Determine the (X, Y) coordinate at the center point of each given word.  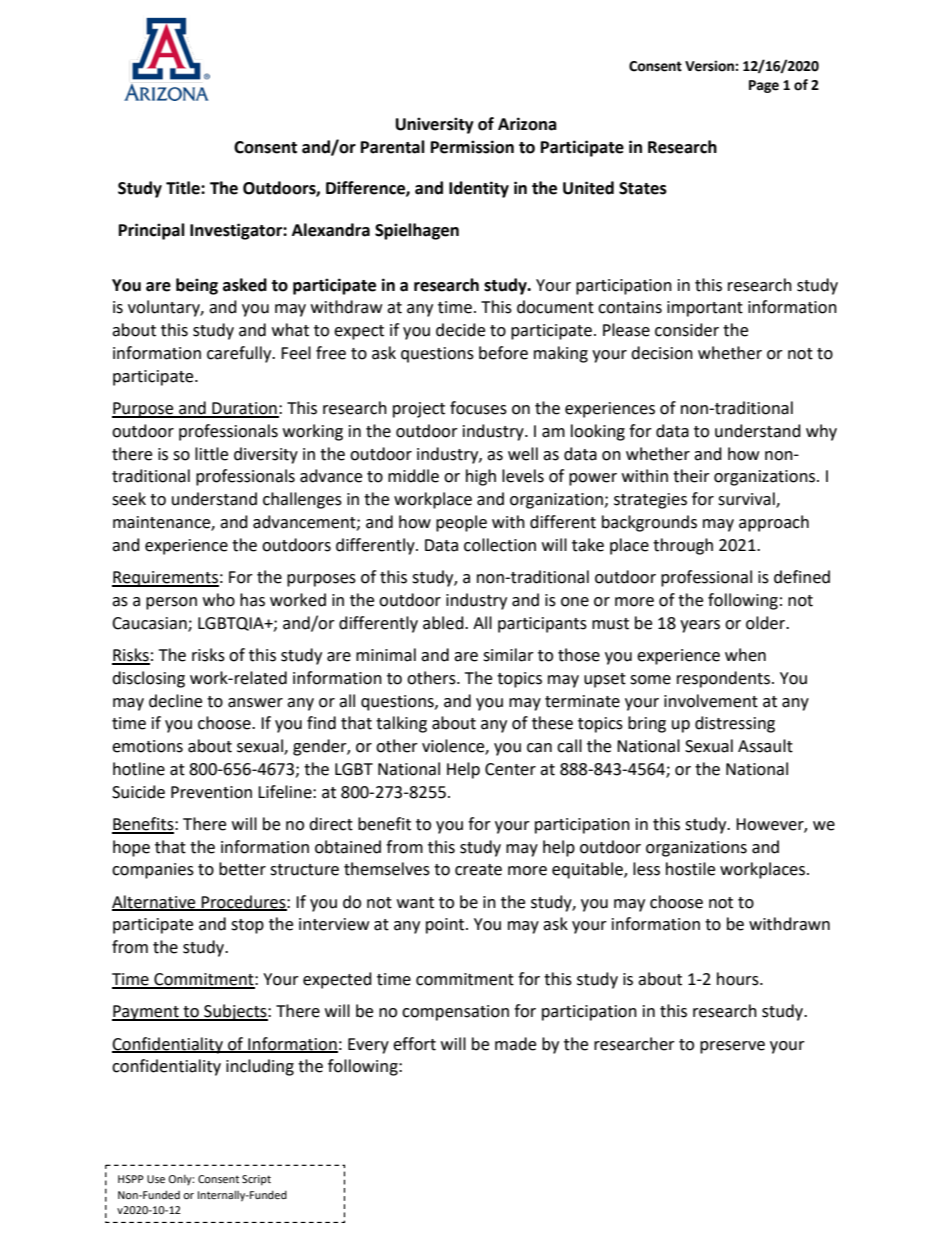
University (435, 125)
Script (256, 1180)
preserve (732, 1047)
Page (764, 86)
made (515, 1044)
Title (184, 188)
